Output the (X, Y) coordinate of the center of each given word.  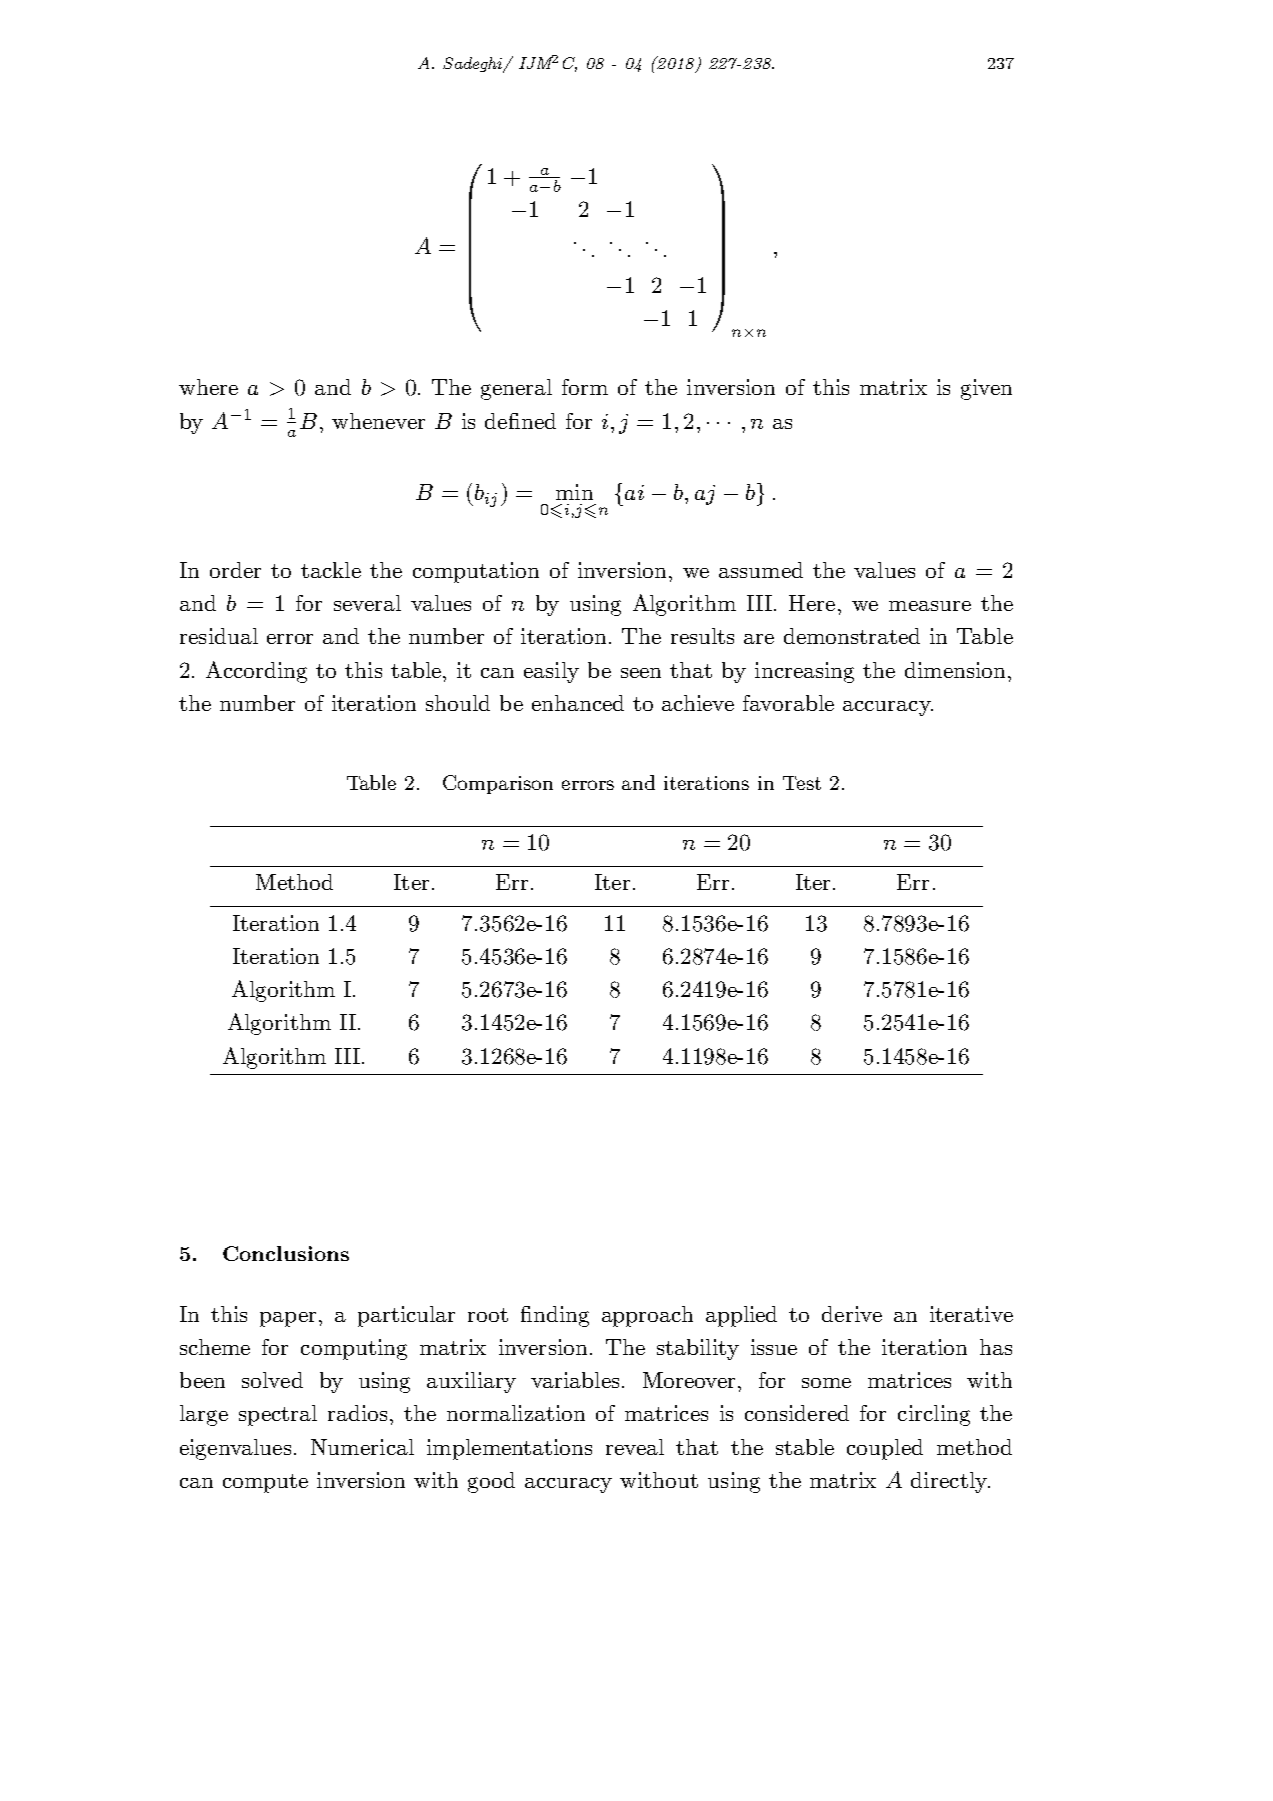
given (986, 389)
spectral (278, 1415)
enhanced (578, 703)
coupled (885, 1449)
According (256, 672)
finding (555, 1316)
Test (802, 783)
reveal (635, 1447)
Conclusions (286, 1253)
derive (852, 1314)
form (585, 387)
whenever (378, 421)
